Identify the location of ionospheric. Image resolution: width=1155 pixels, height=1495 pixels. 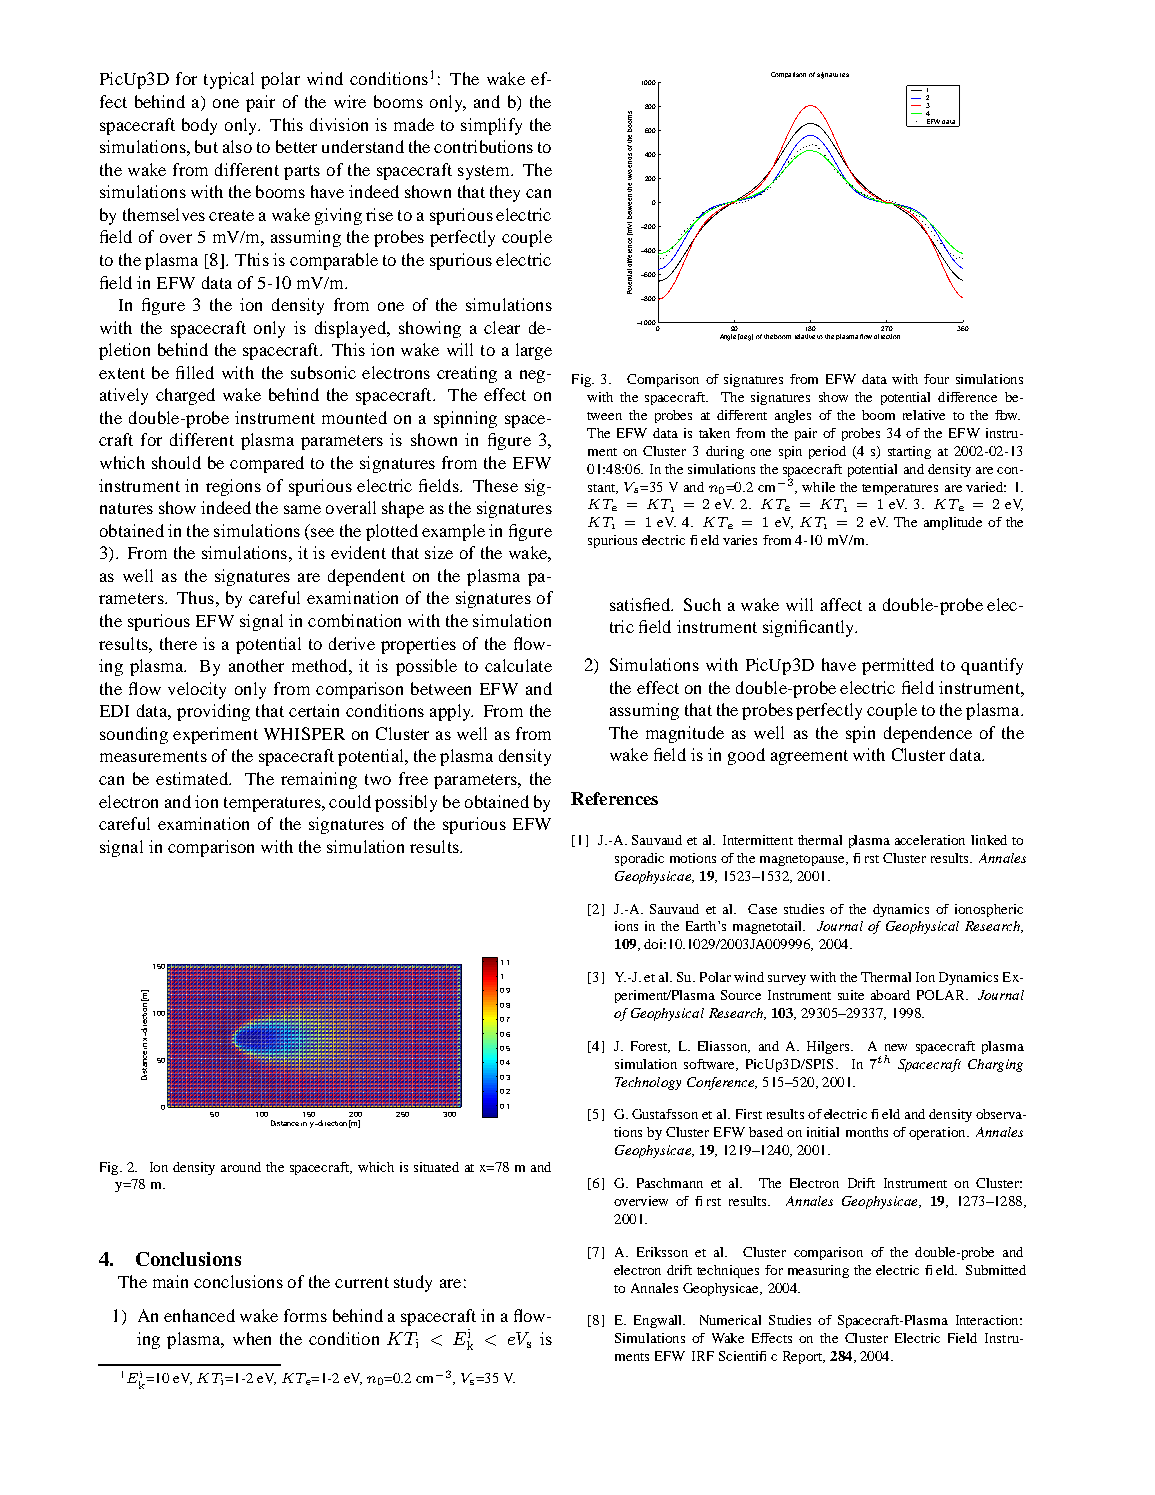
(989, 910).
